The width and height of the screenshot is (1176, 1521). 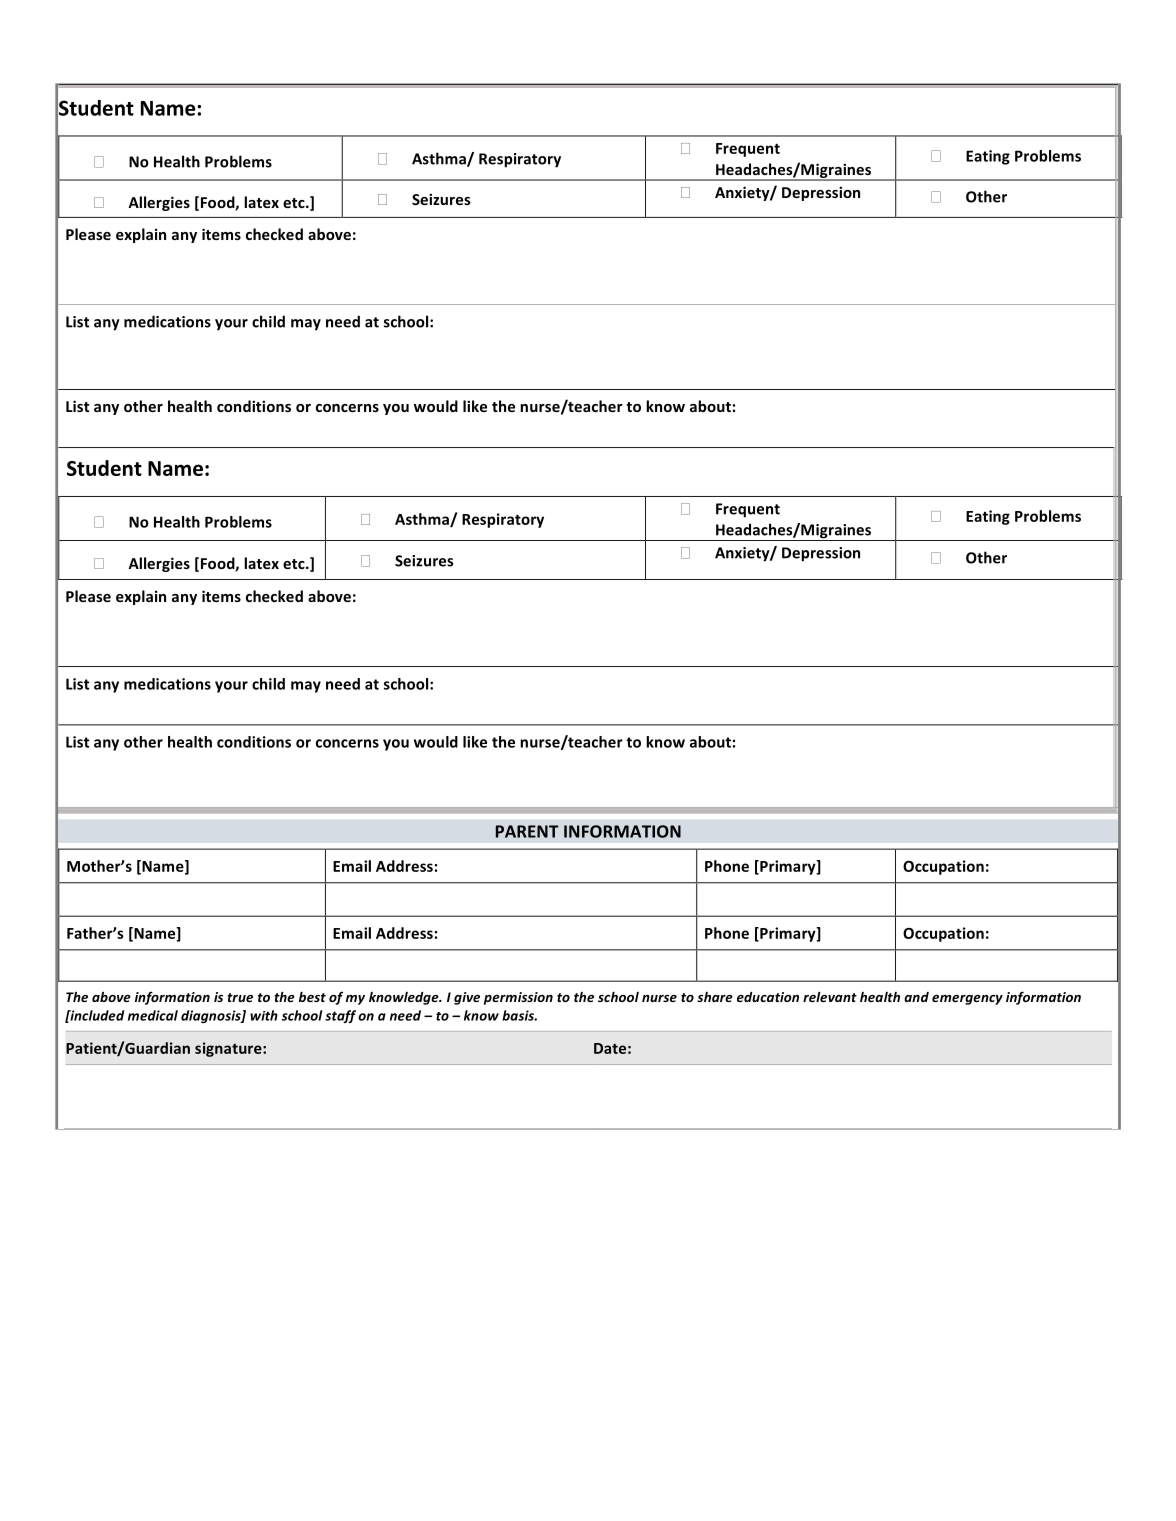 What do you see at coordinates (467, 998) in the screenshot?
I see `give` at bounding box center [467, 998].
